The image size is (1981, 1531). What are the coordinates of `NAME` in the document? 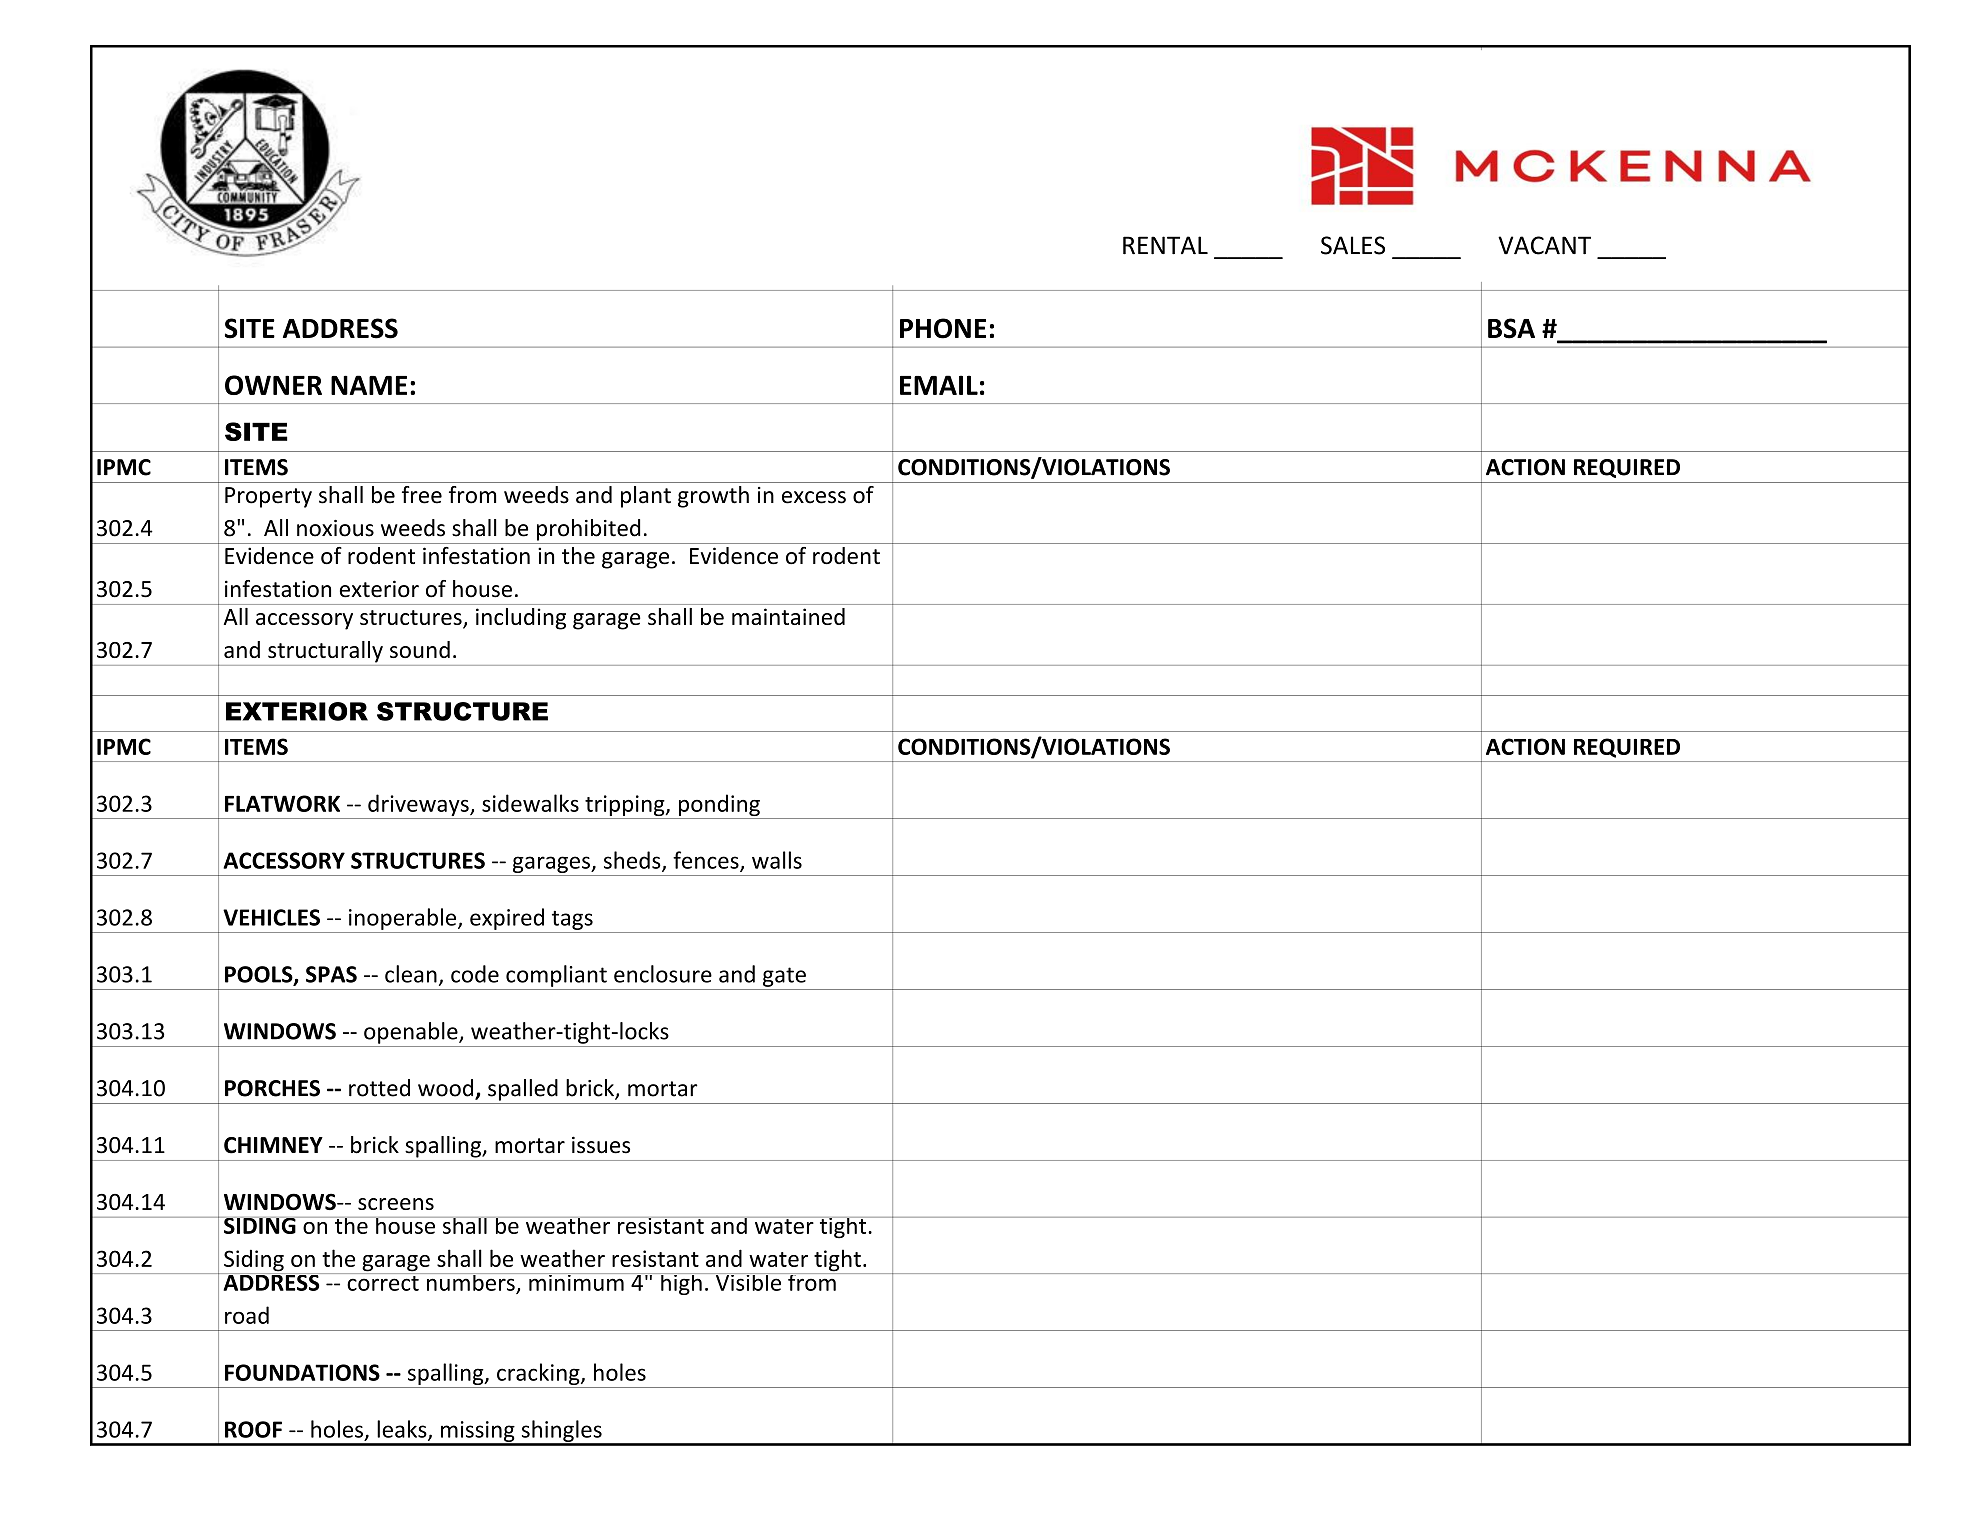 It's located at (369, 385).
